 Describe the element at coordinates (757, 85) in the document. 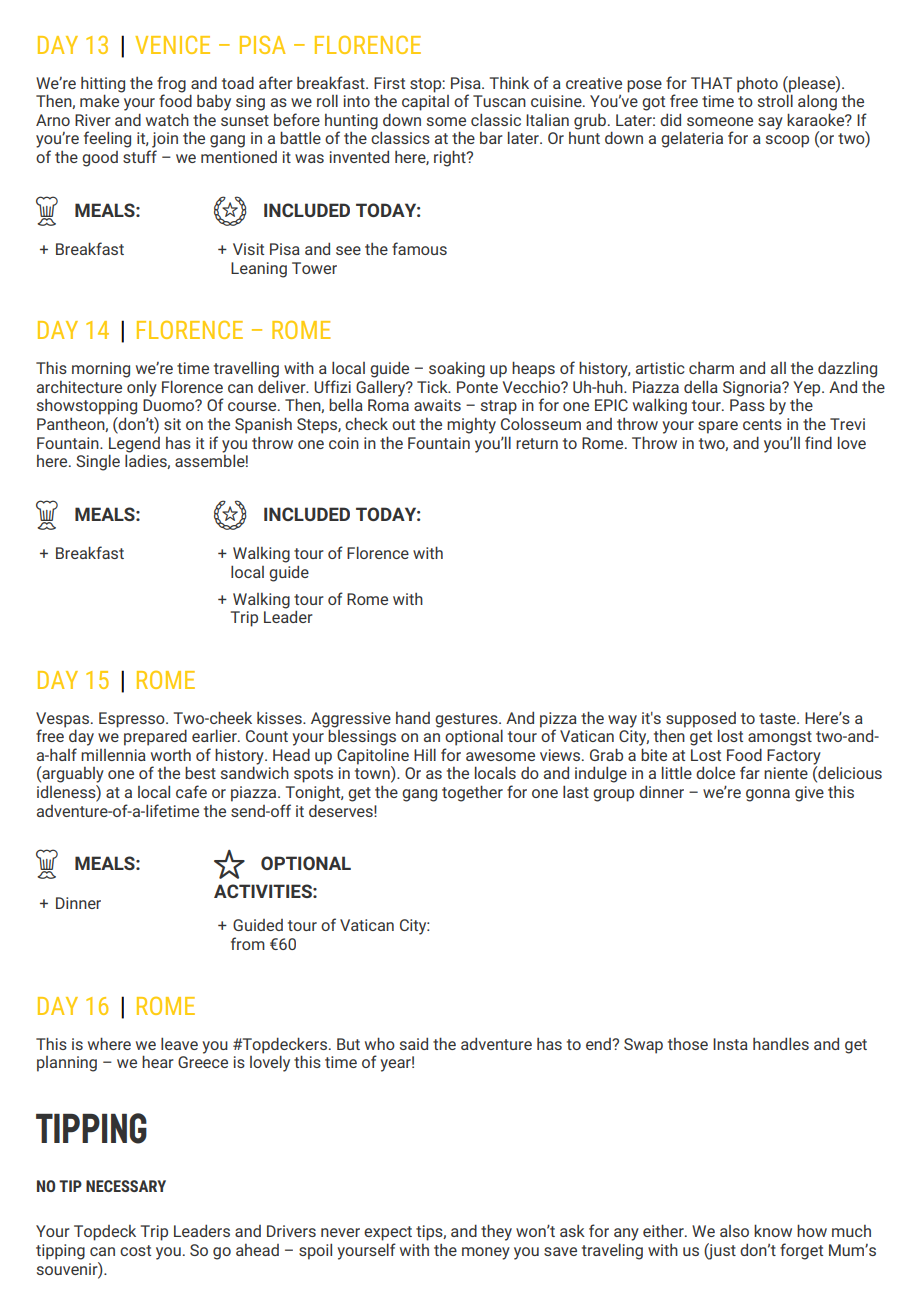

I see `photo` at that location.
